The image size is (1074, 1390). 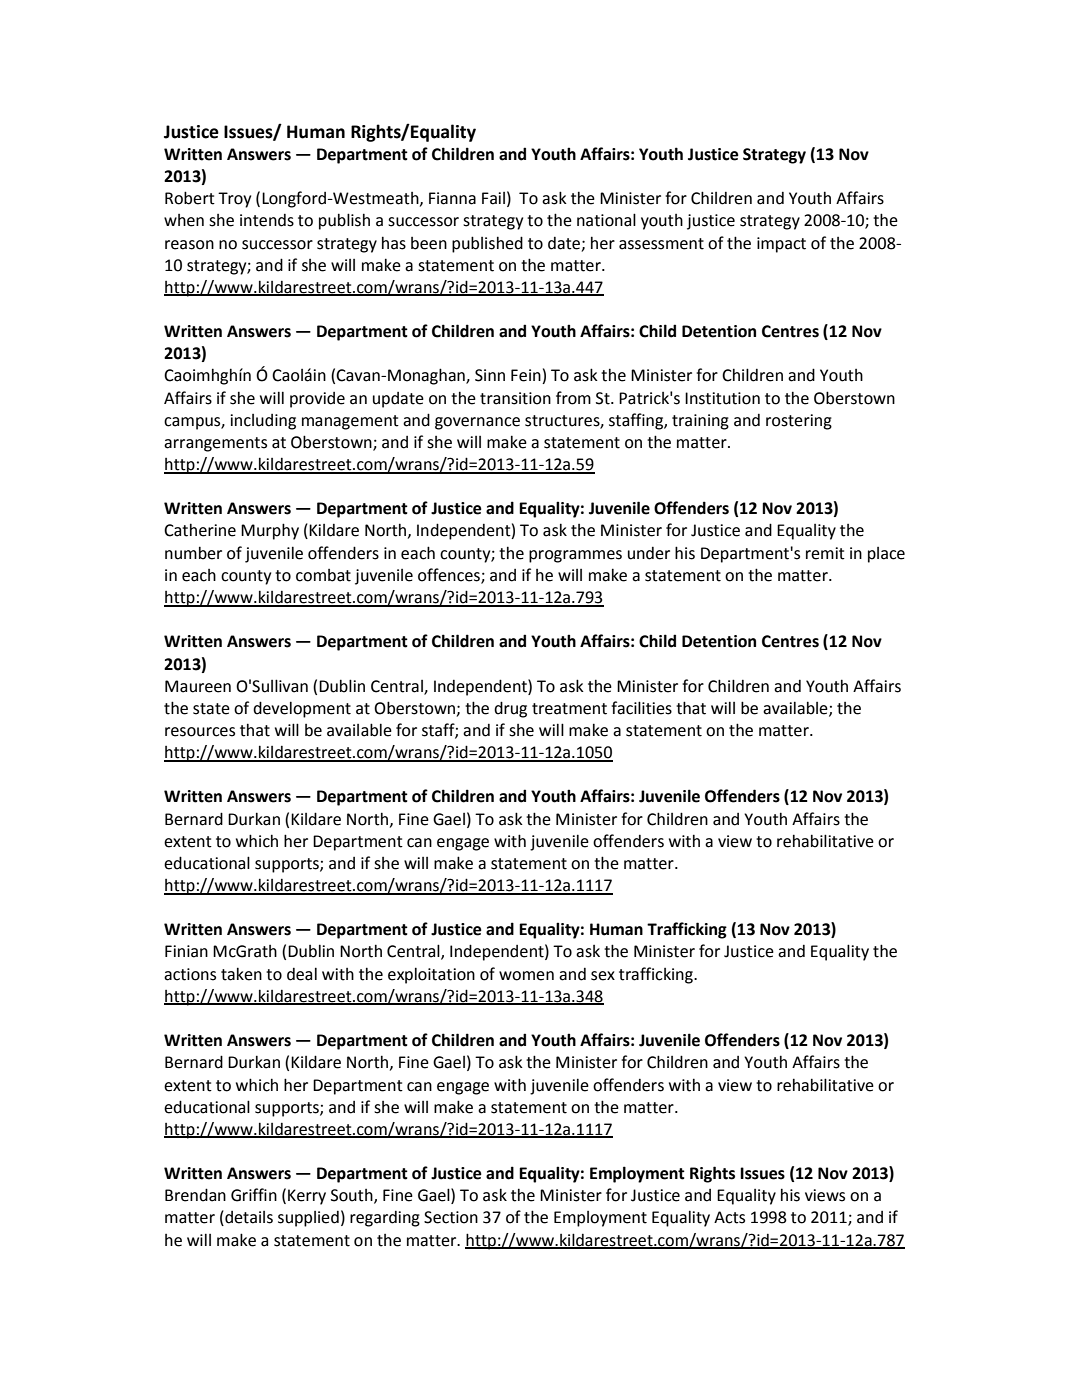 I want to click on impact, so click(x=781, y=245).
